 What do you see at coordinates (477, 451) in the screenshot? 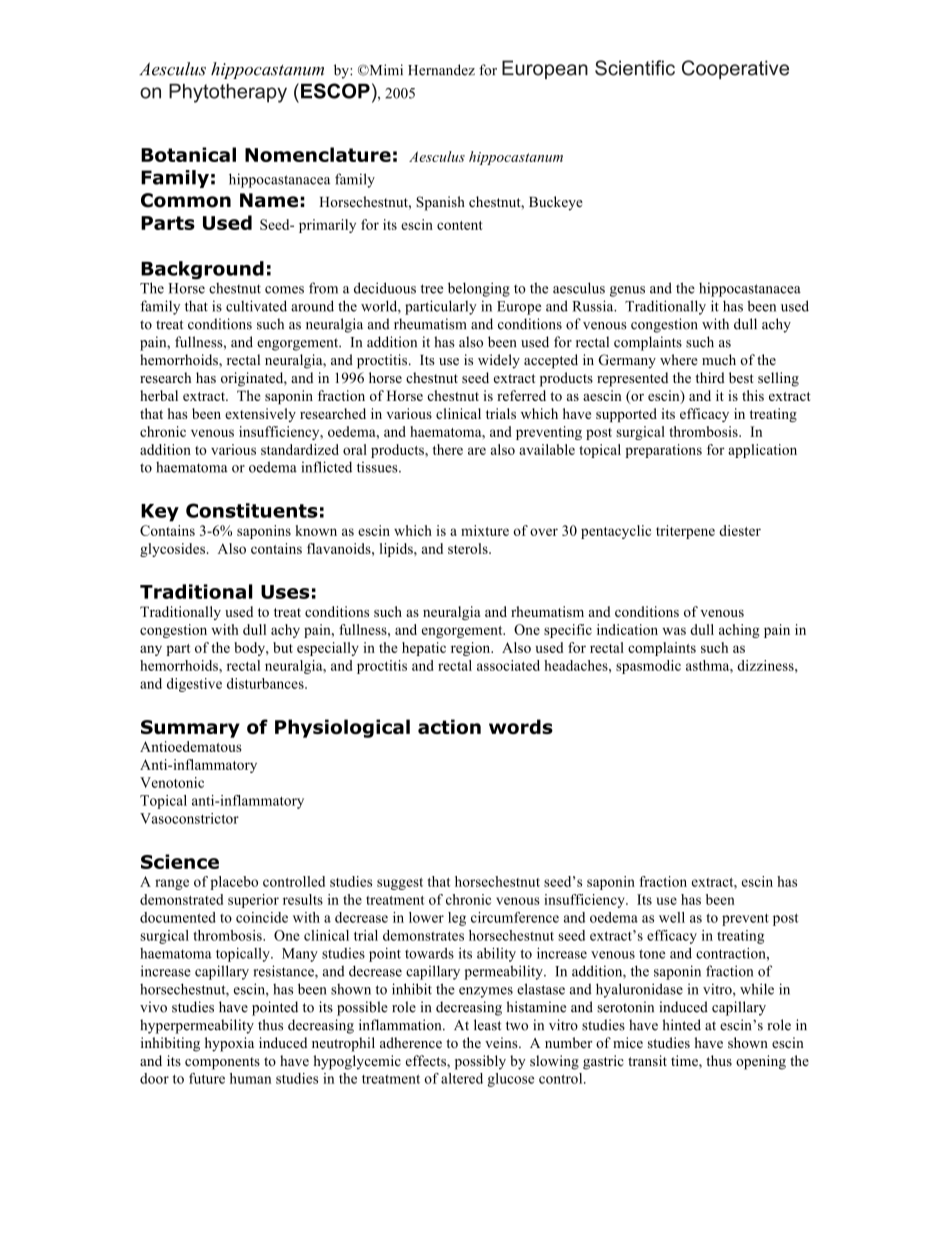
I see `are` at bounding box center [477, 451].
